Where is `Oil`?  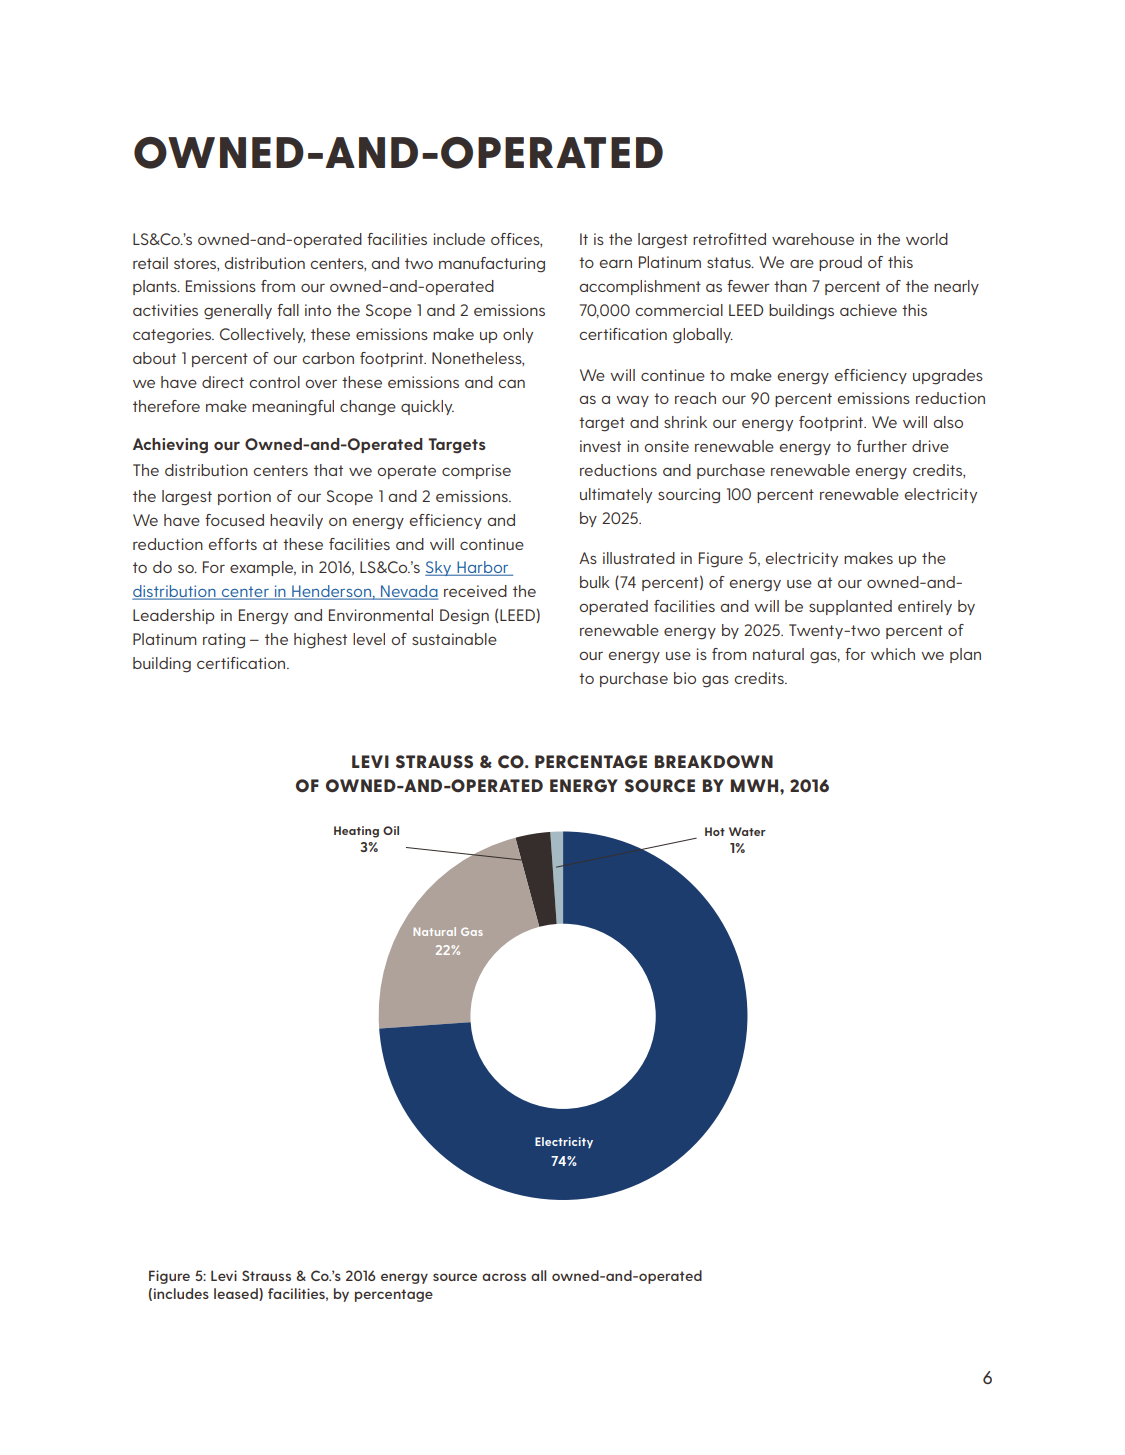 Oil is located at coordinates (391, 830).
